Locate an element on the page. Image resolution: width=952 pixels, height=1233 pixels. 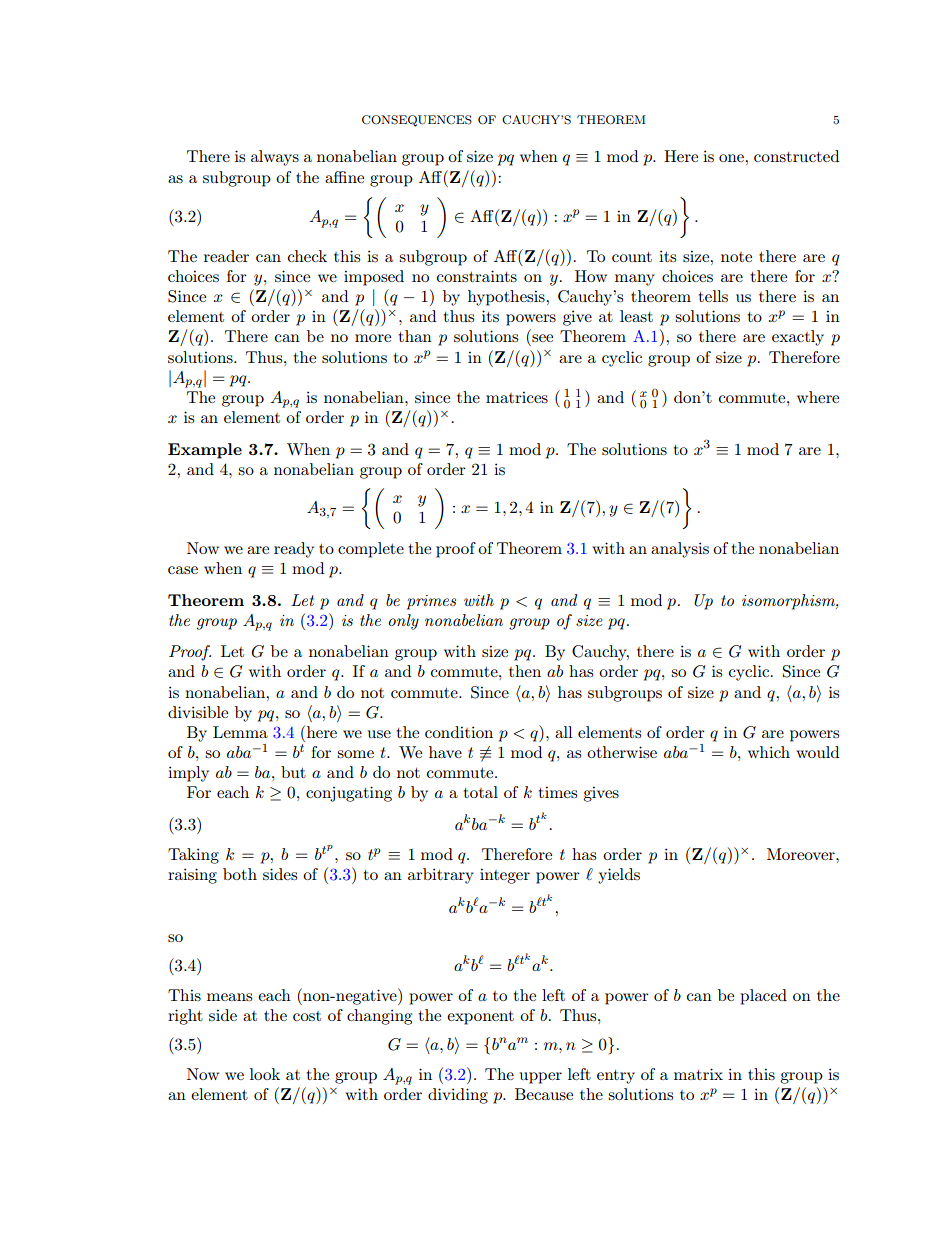
primes is located at coordinates (431, 602).
